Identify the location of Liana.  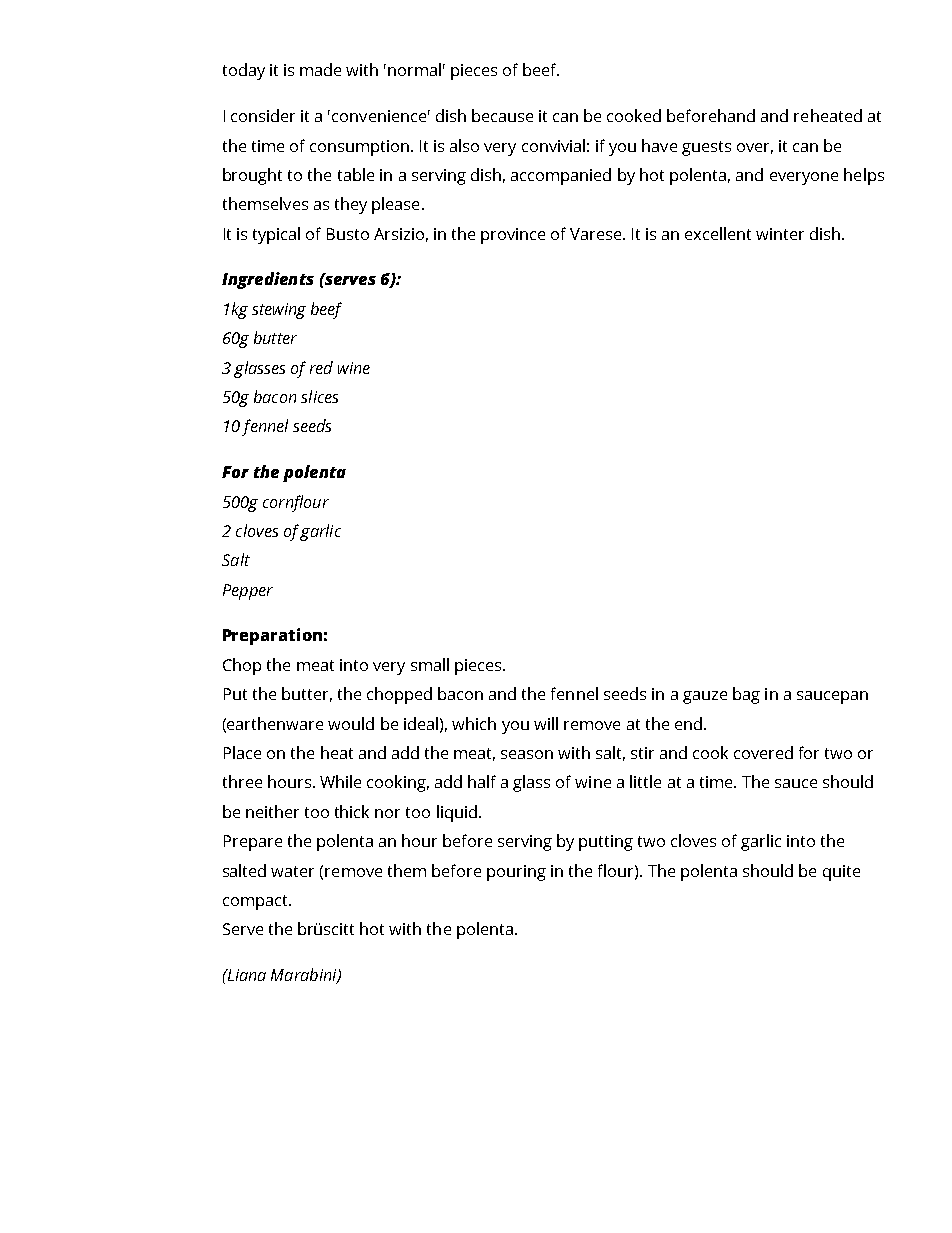
(245, 975).
